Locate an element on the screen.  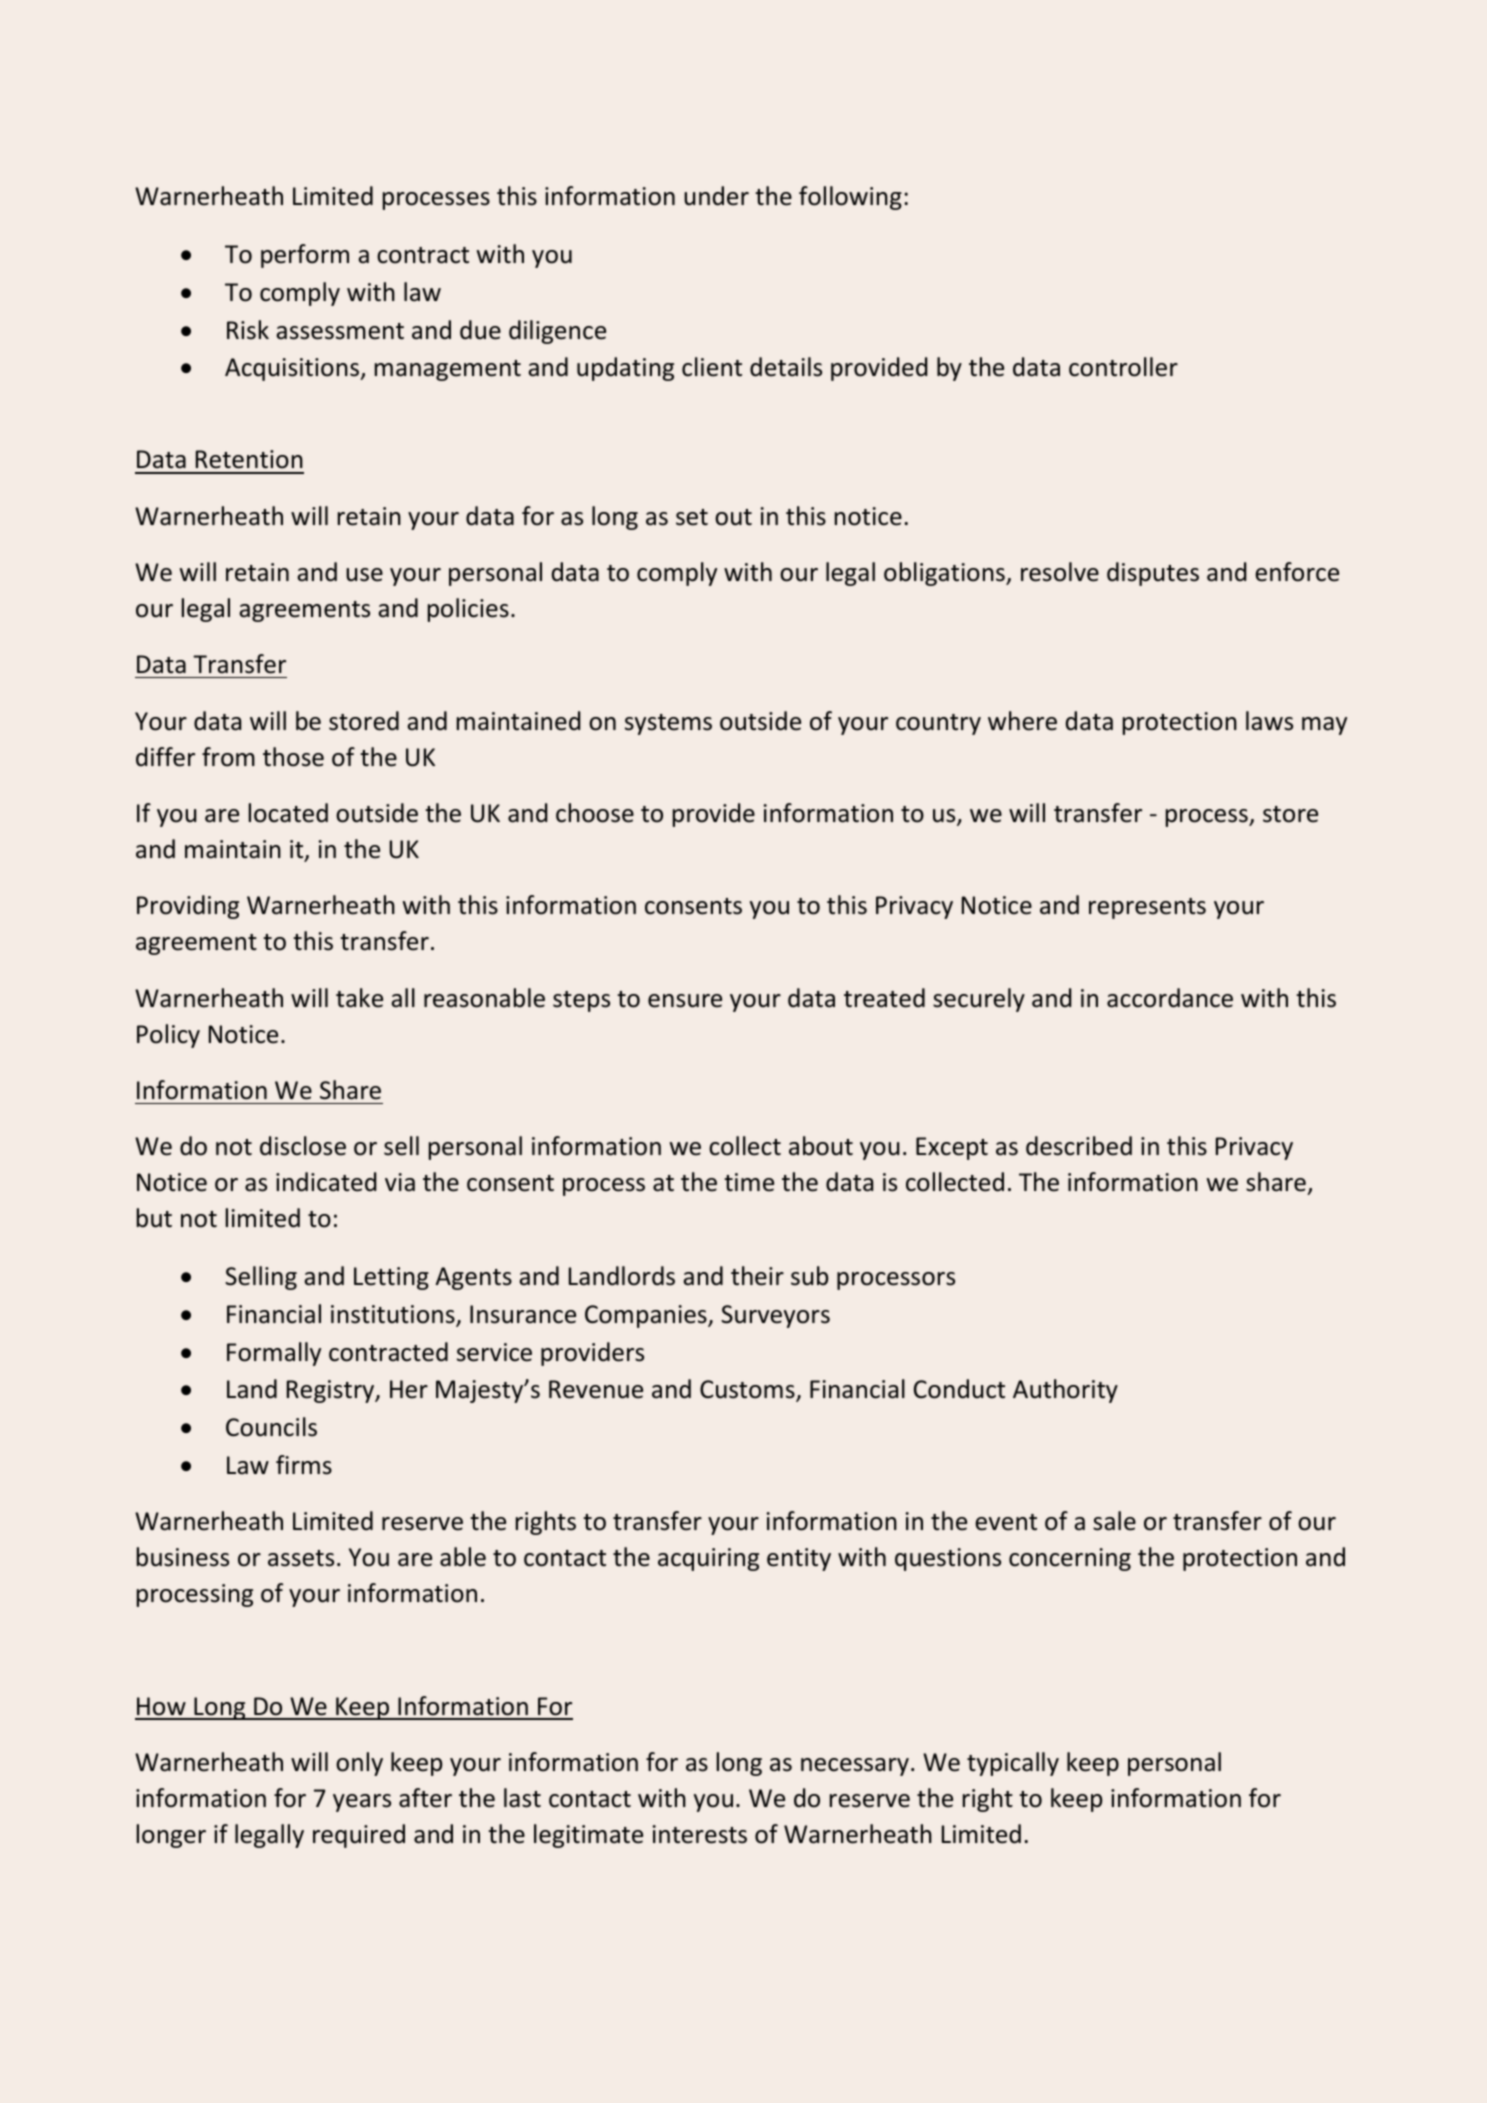
perform is located at coordinates (305, 256).
